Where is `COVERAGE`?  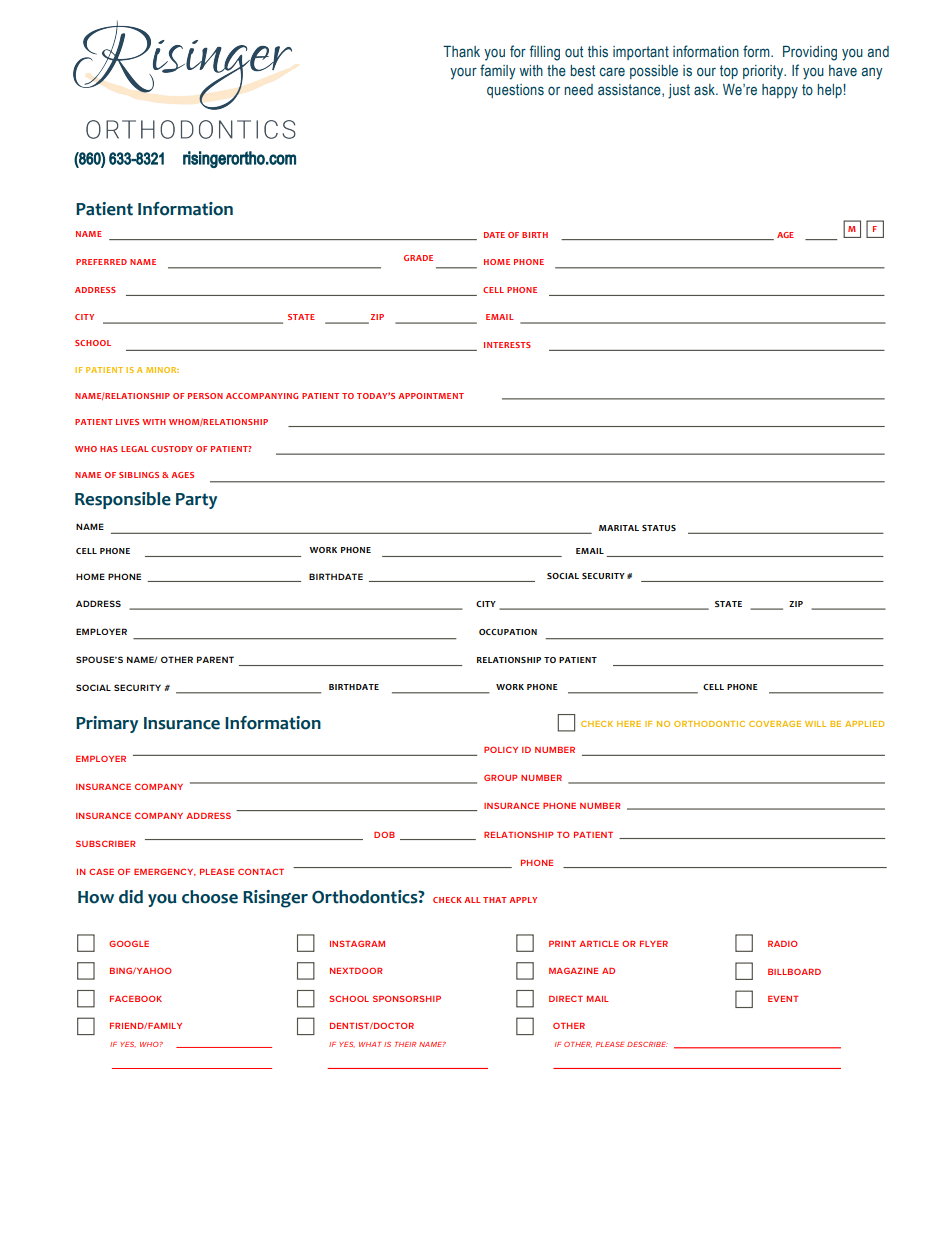 COVERAGE is located at coordinates (775, 724).
